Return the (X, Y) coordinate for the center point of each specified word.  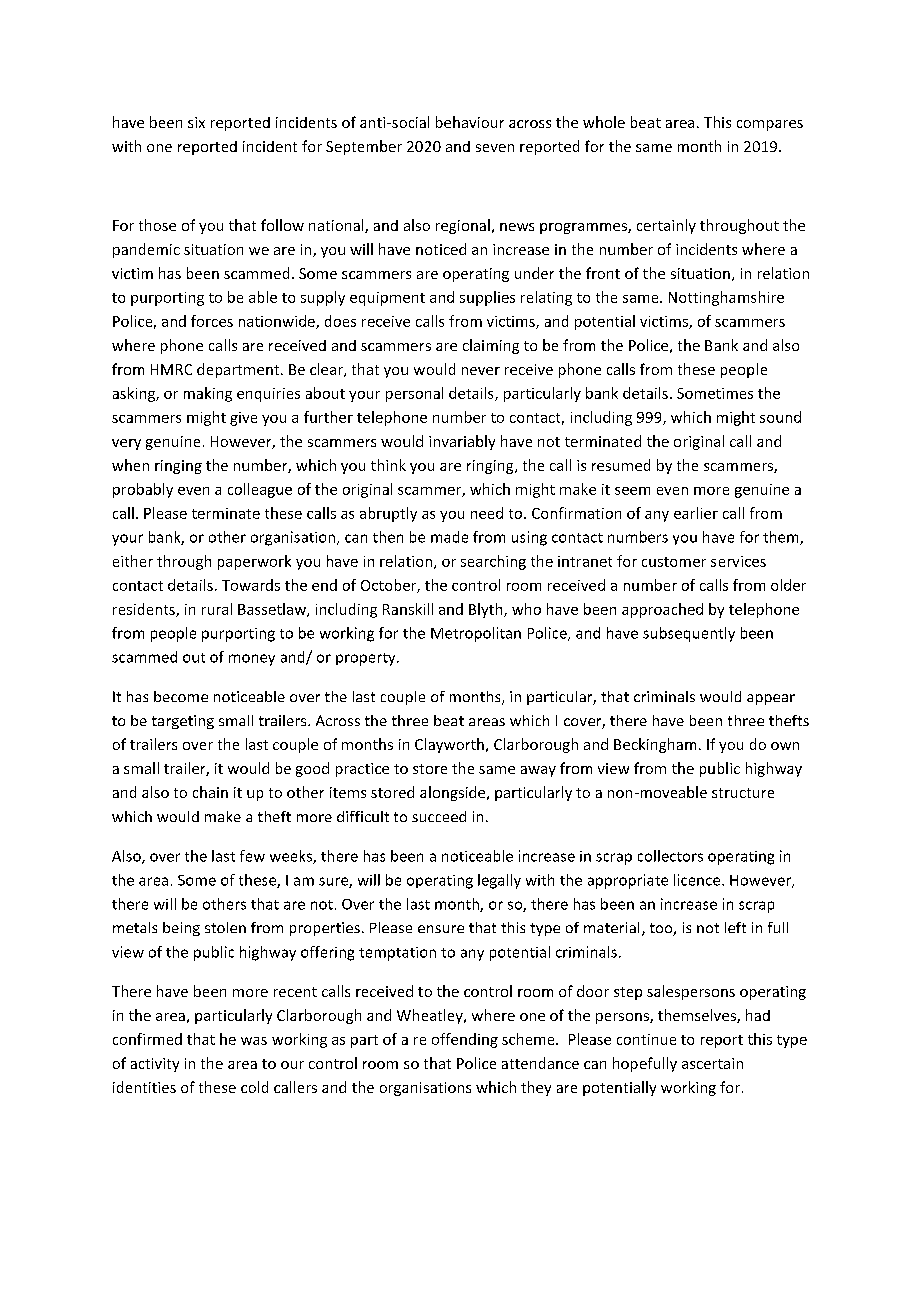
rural (217, 609)
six (196, 122)
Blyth (487, 610)
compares (770, 125)
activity (155, 1065)
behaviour (470, 122)
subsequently (689, 634)
